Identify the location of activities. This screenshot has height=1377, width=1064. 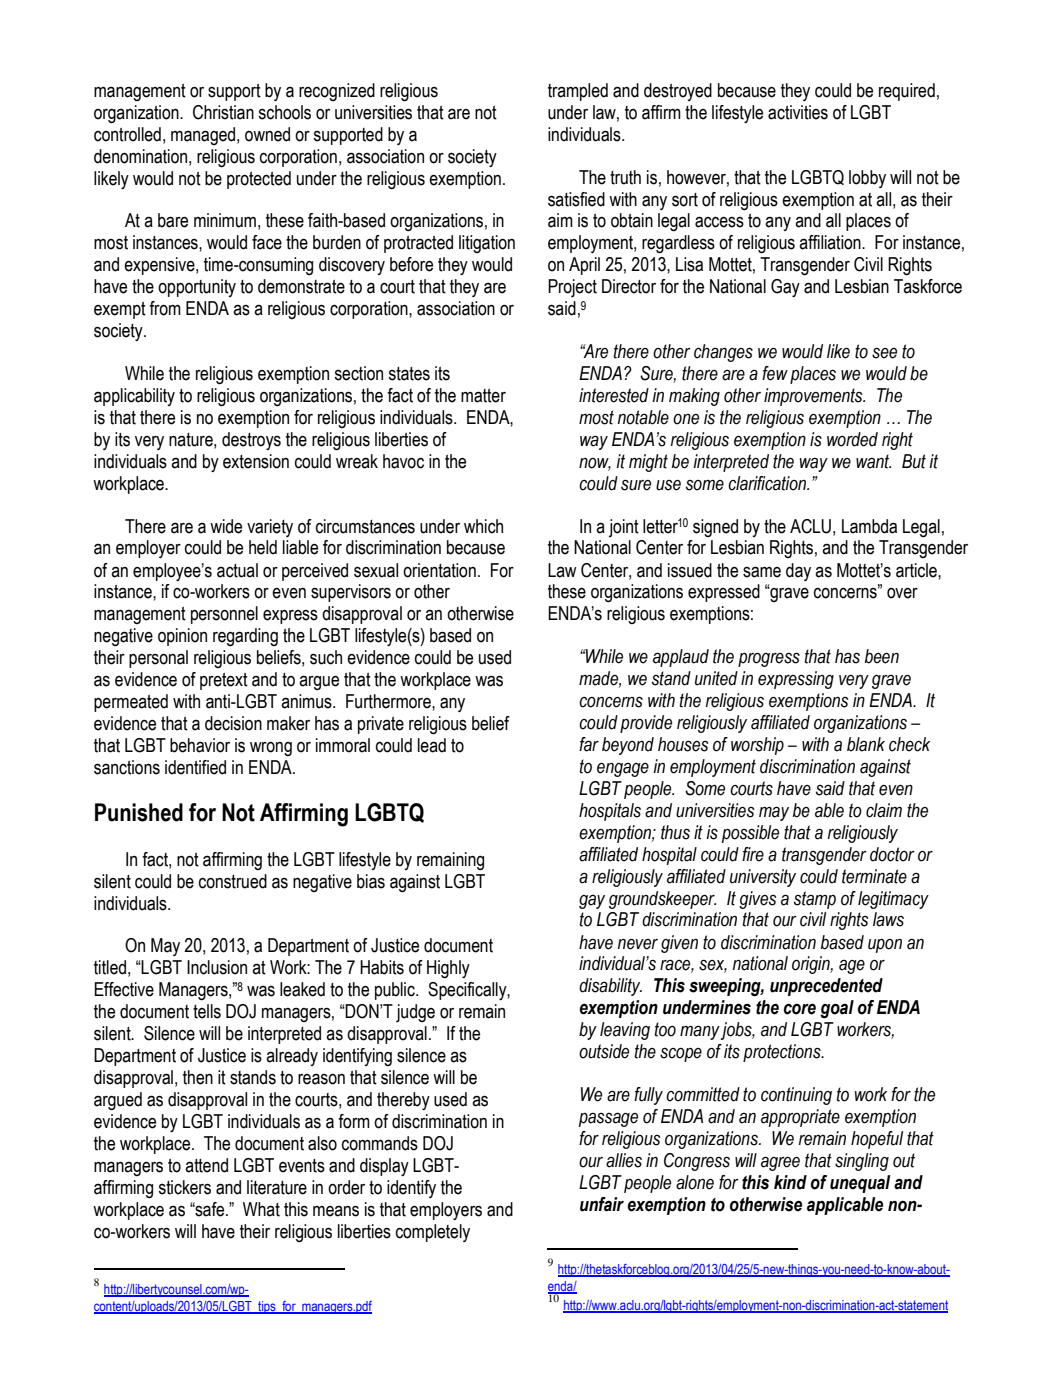
(798, 112).
